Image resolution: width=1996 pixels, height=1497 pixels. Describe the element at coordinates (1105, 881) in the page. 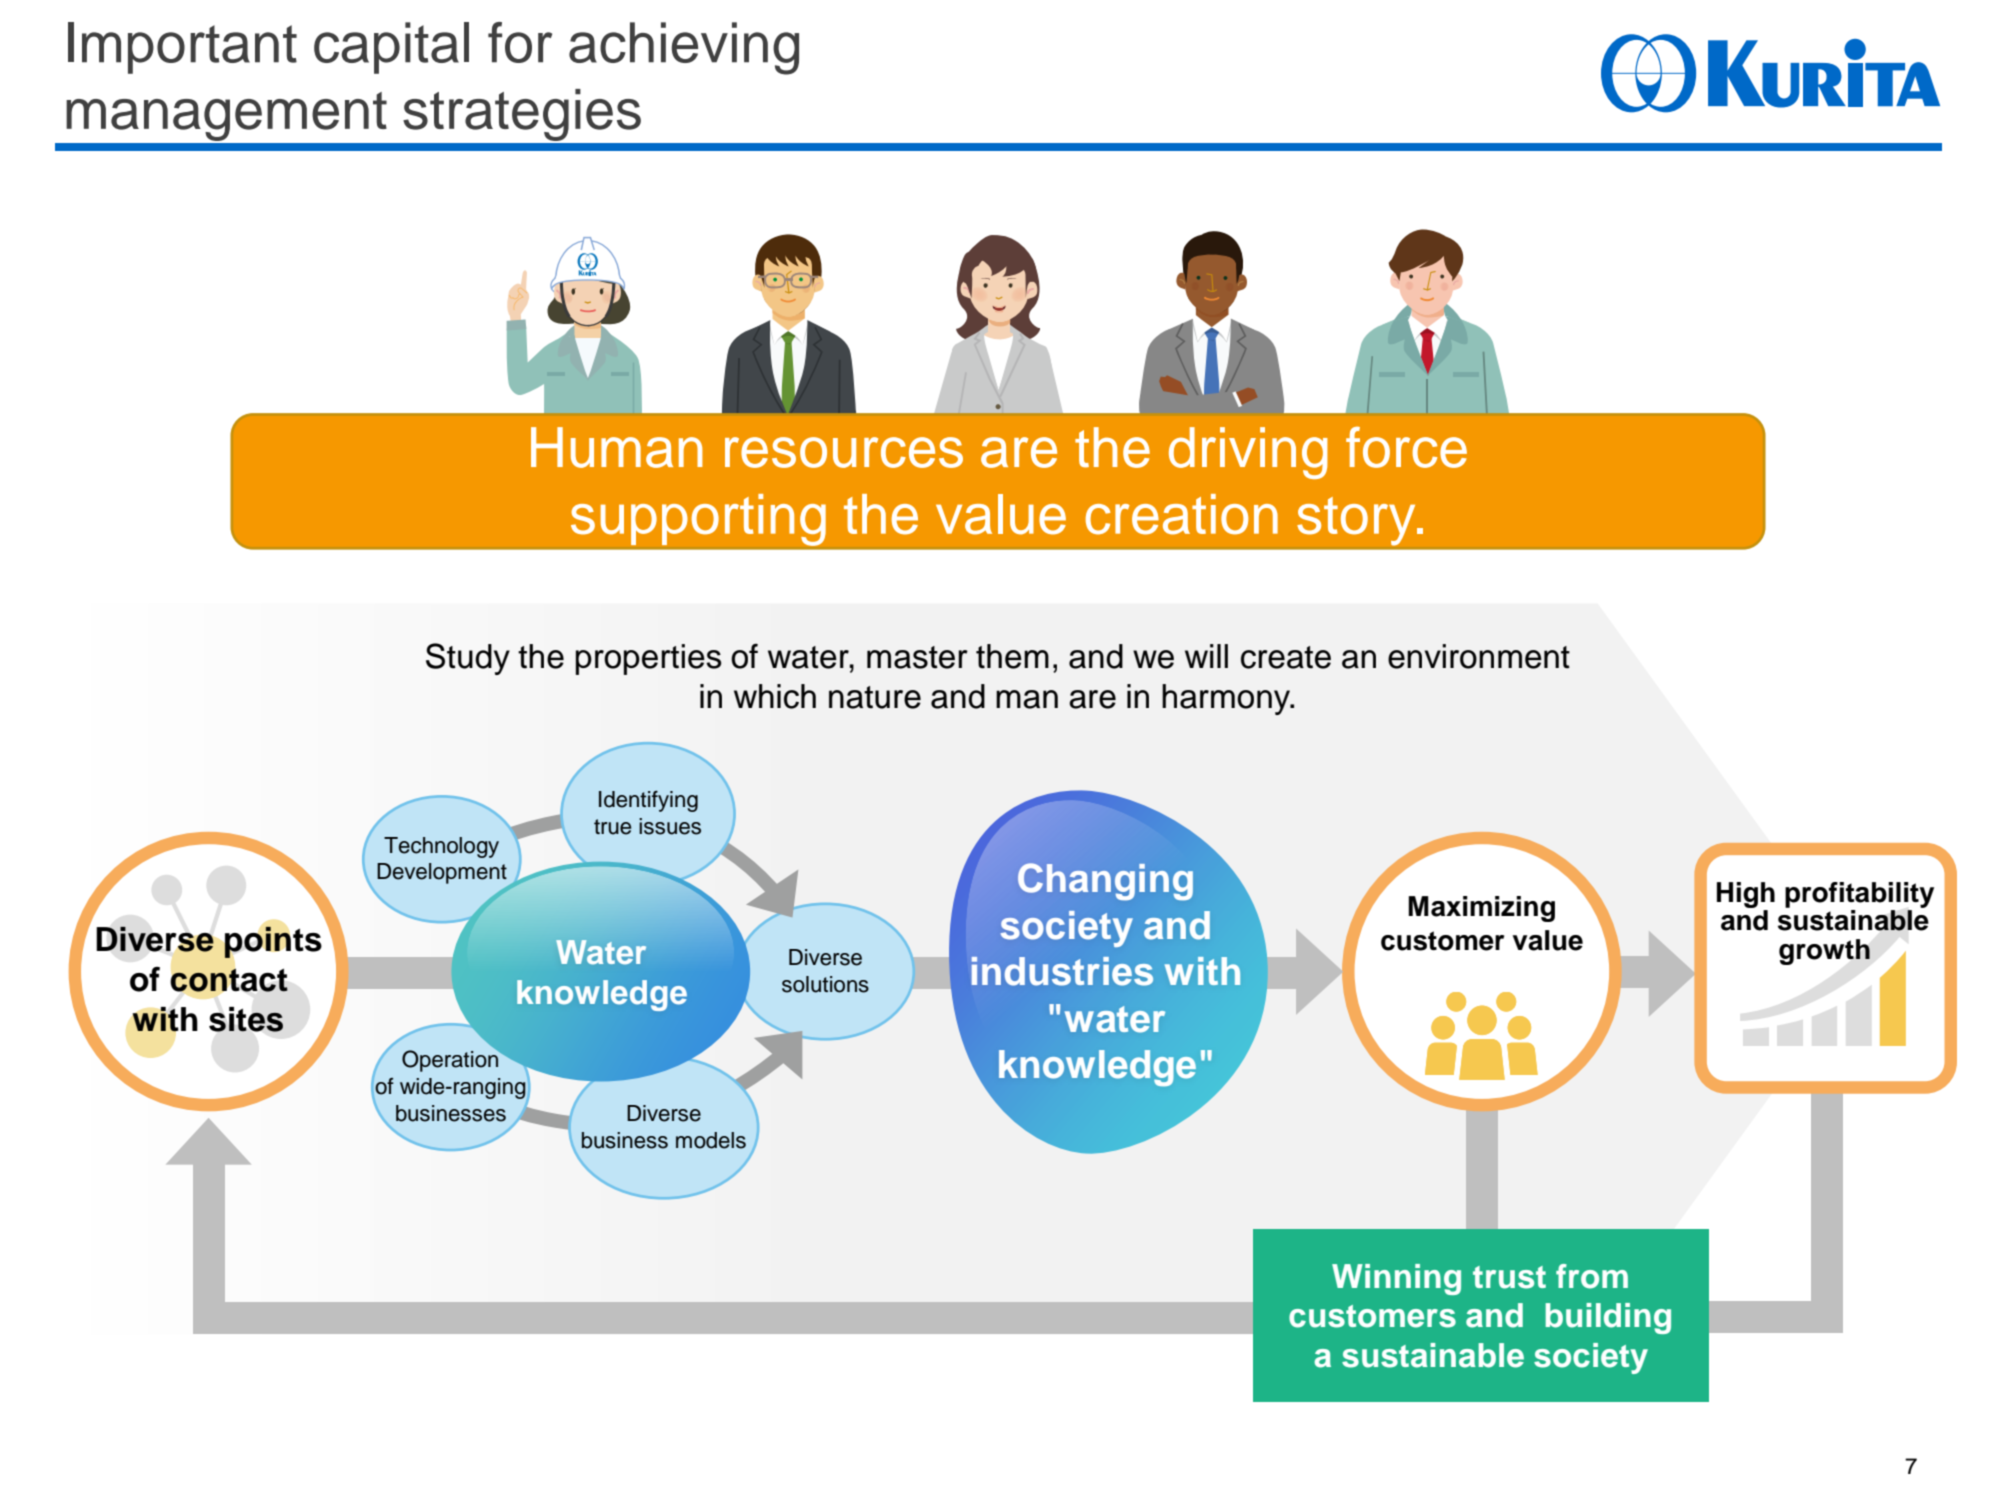

I see `Changing` at that location.
